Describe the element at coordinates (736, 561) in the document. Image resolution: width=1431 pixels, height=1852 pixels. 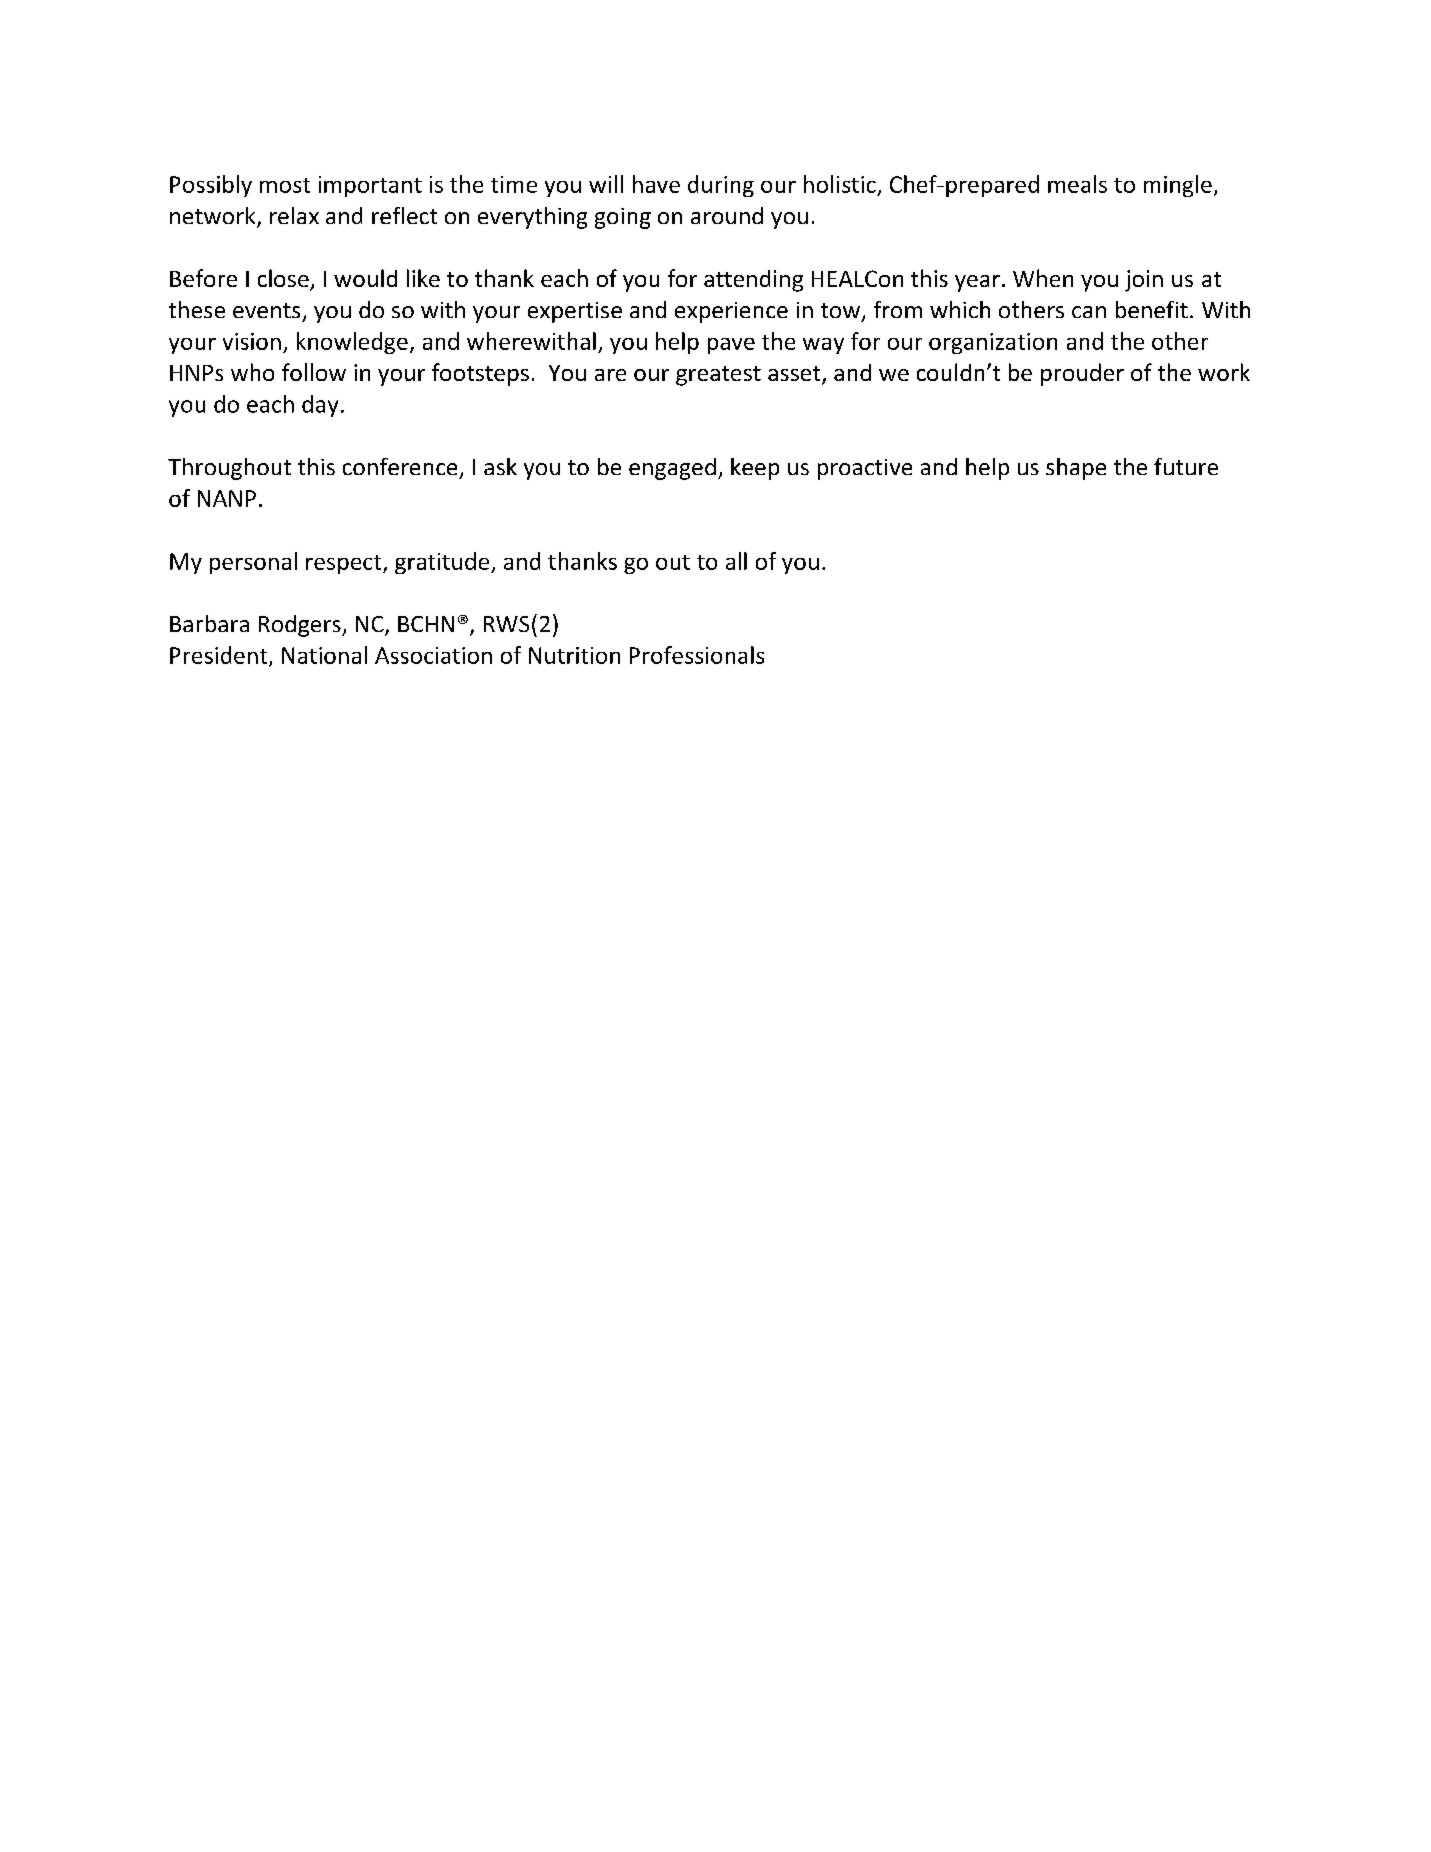
I see `all` at that location.
